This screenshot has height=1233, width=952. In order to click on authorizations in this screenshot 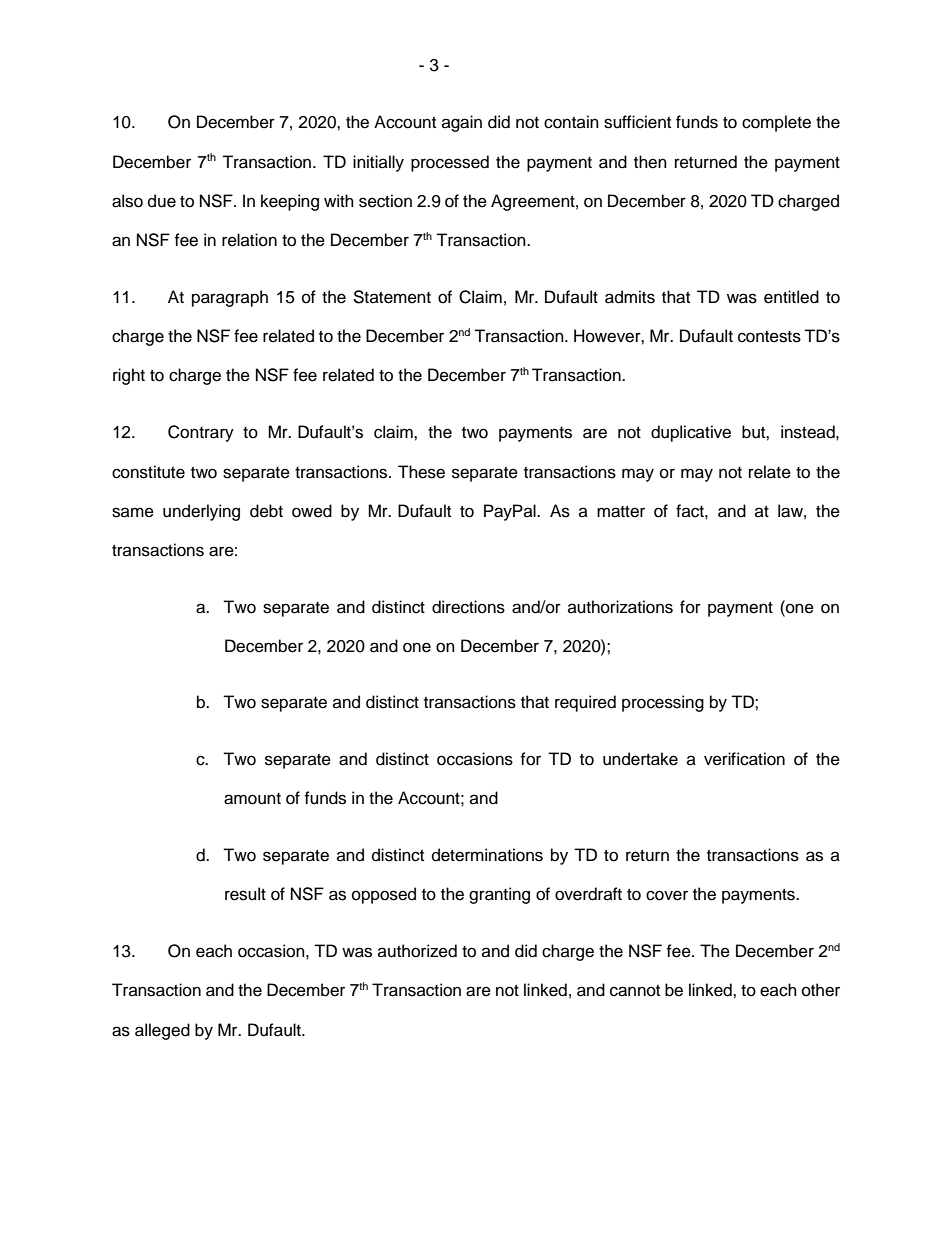, I will do `click(620, 607)`.
